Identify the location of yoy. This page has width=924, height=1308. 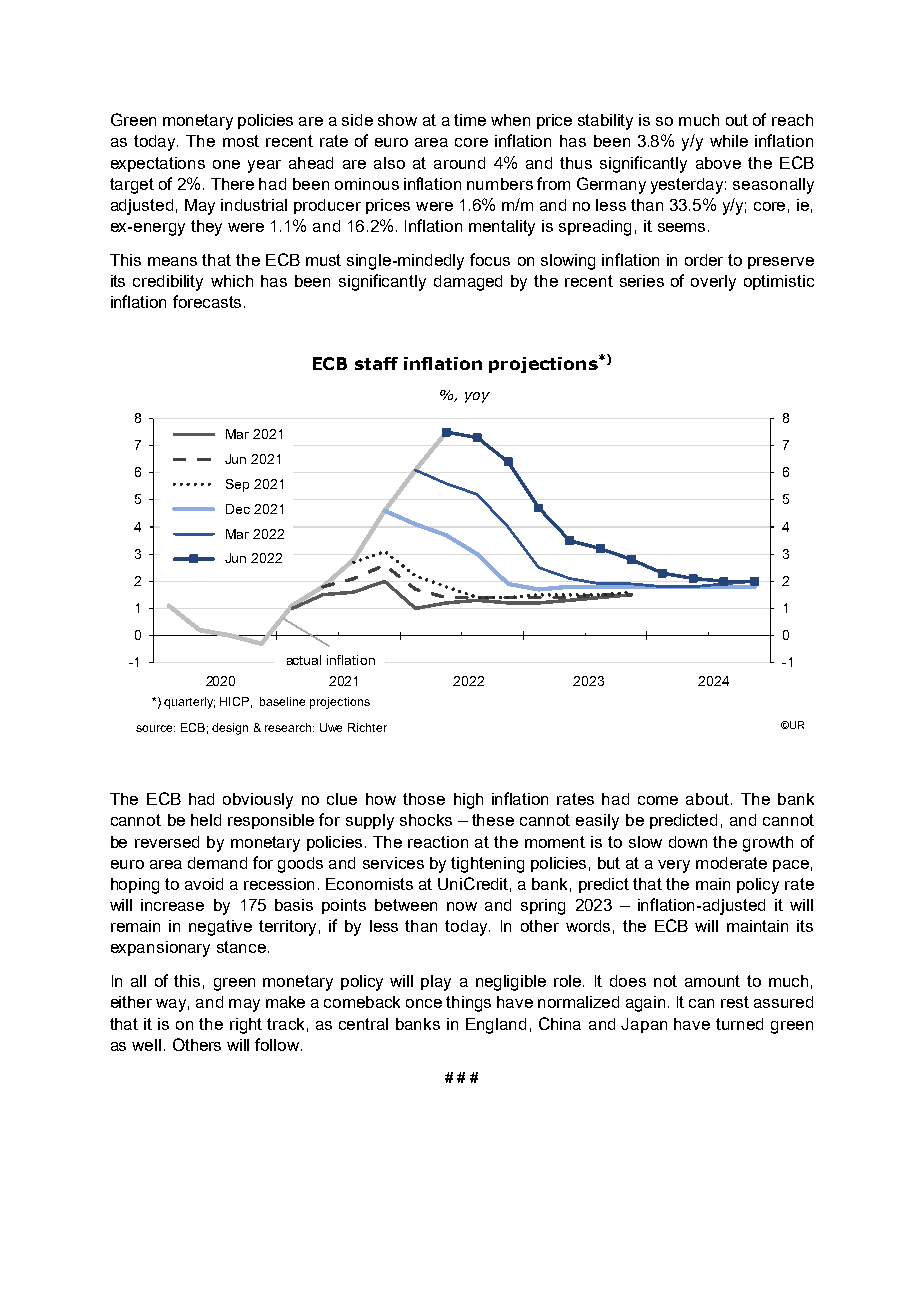
(477, 397).
